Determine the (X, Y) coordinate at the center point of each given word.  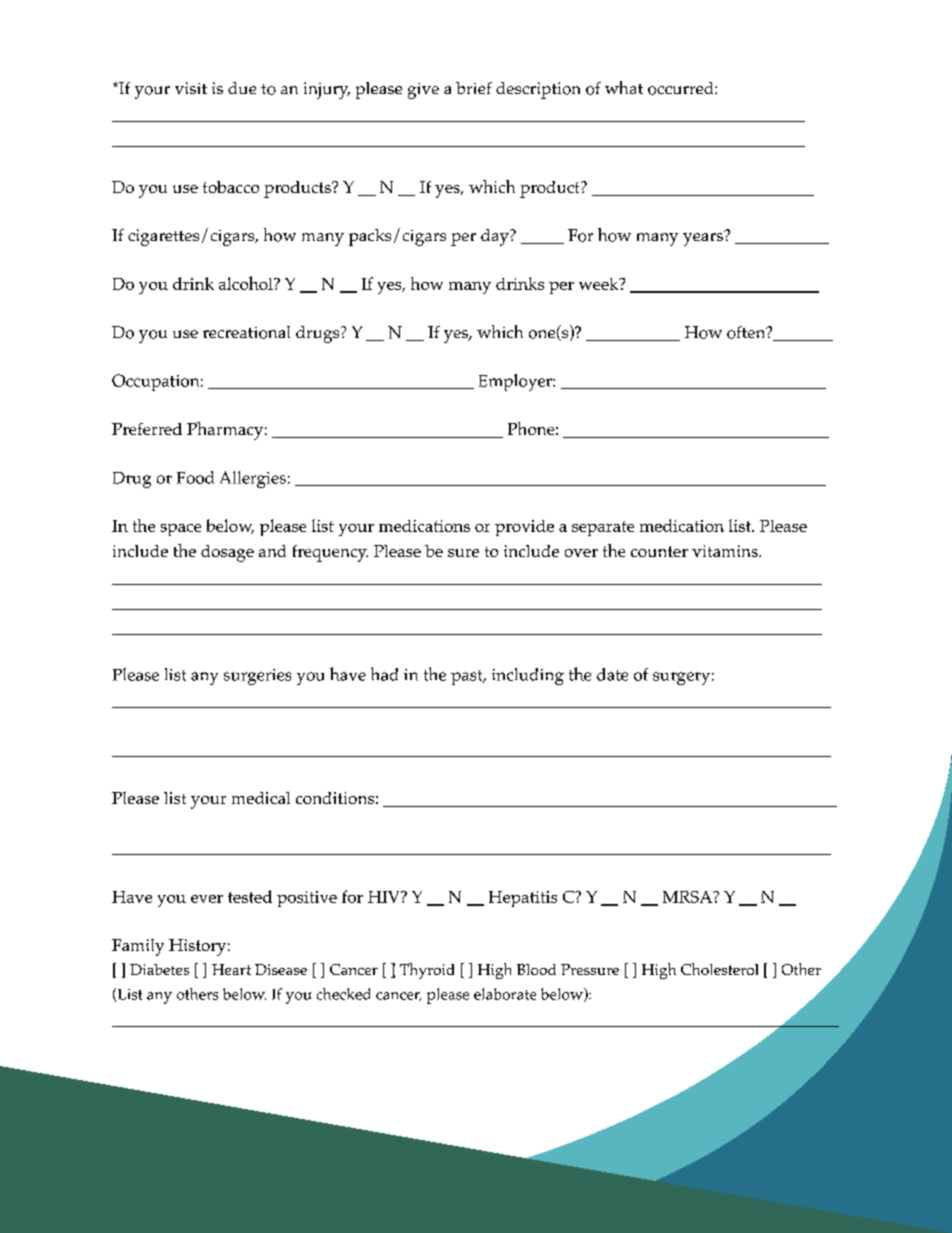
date (612, 674)
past (468, 677)
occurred (682, 88)
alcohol (247, 283)
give (423, 91)
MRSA (689, 897)
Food (195, 477)
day (496, 237)
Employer (516, 382)
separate (603, 528)
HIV (385, 897)
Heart (231, 969)
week (600, 284)
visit (191, 88)
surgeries (257, 677)
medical (261, 798)
